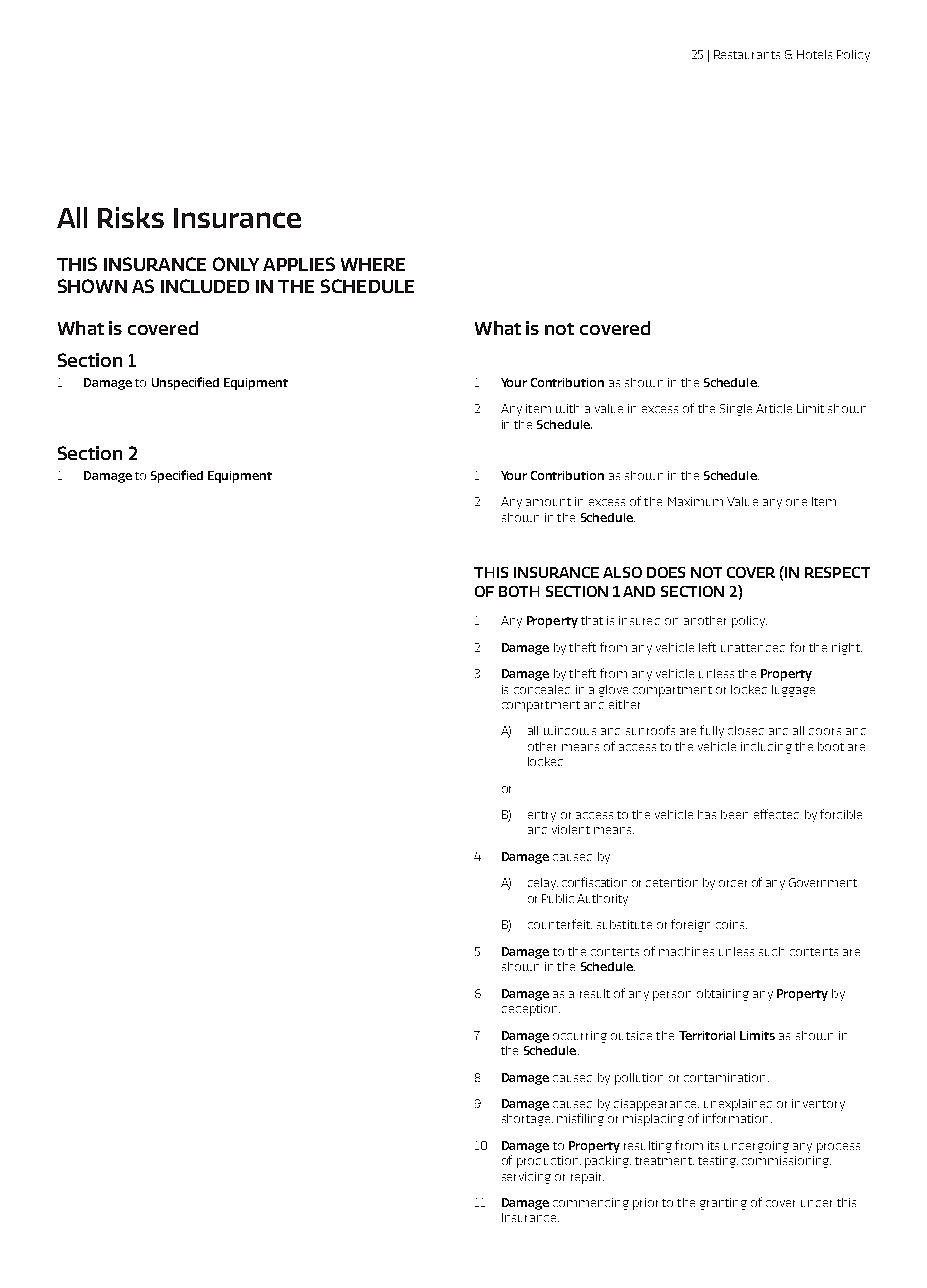 The width and height of the screenshot is (927, 1288). I want to click on INCLUDED, so click(205, 286).
